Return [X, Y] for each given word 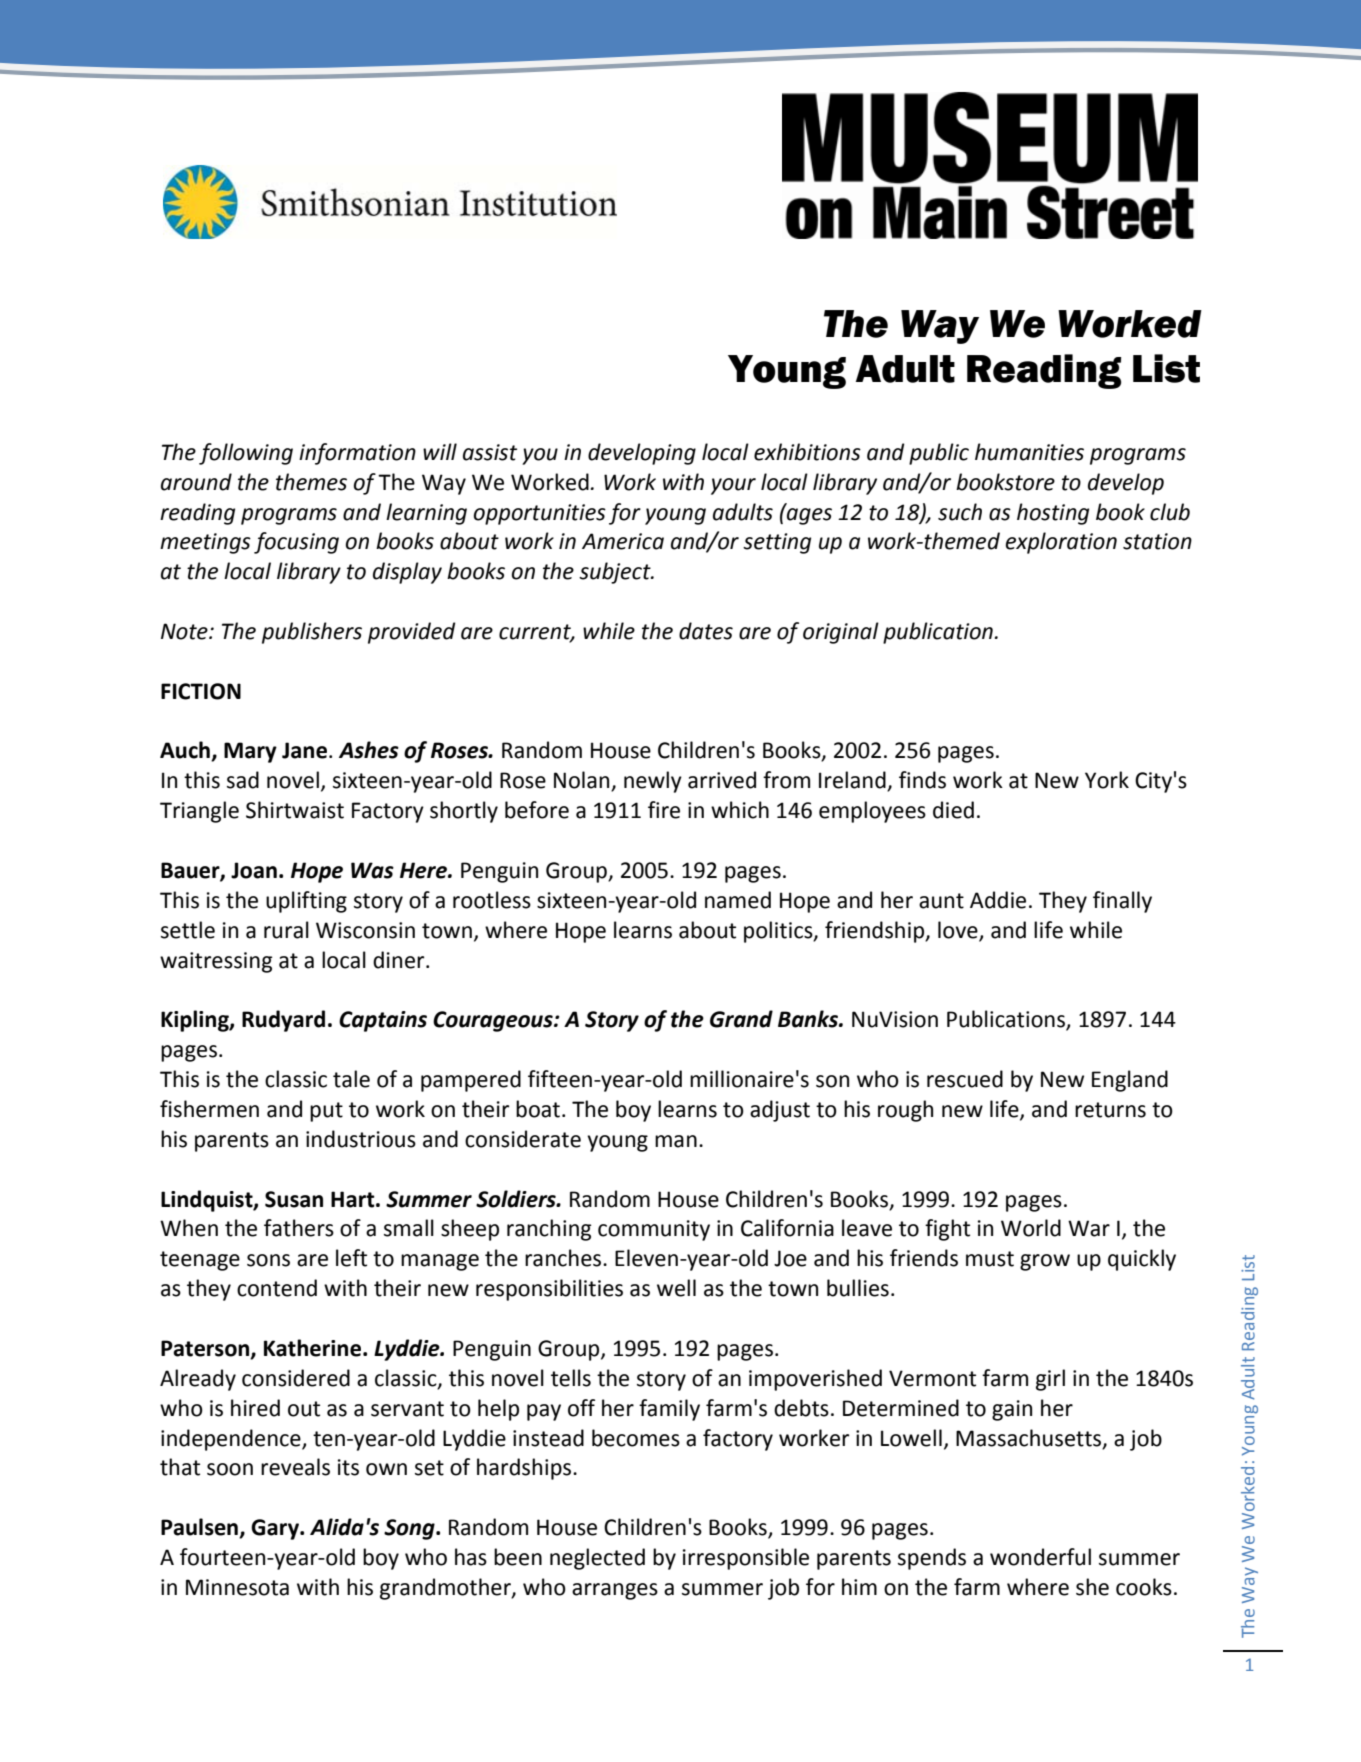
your [733, 486]
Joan [254, 870]
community [654, 1230]
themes [311, 482]
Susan [294, 1199]
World [1031, 1228]
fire [664, 810]
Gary [276, 1529]
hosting [1053, 514]
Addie [998, 900]
